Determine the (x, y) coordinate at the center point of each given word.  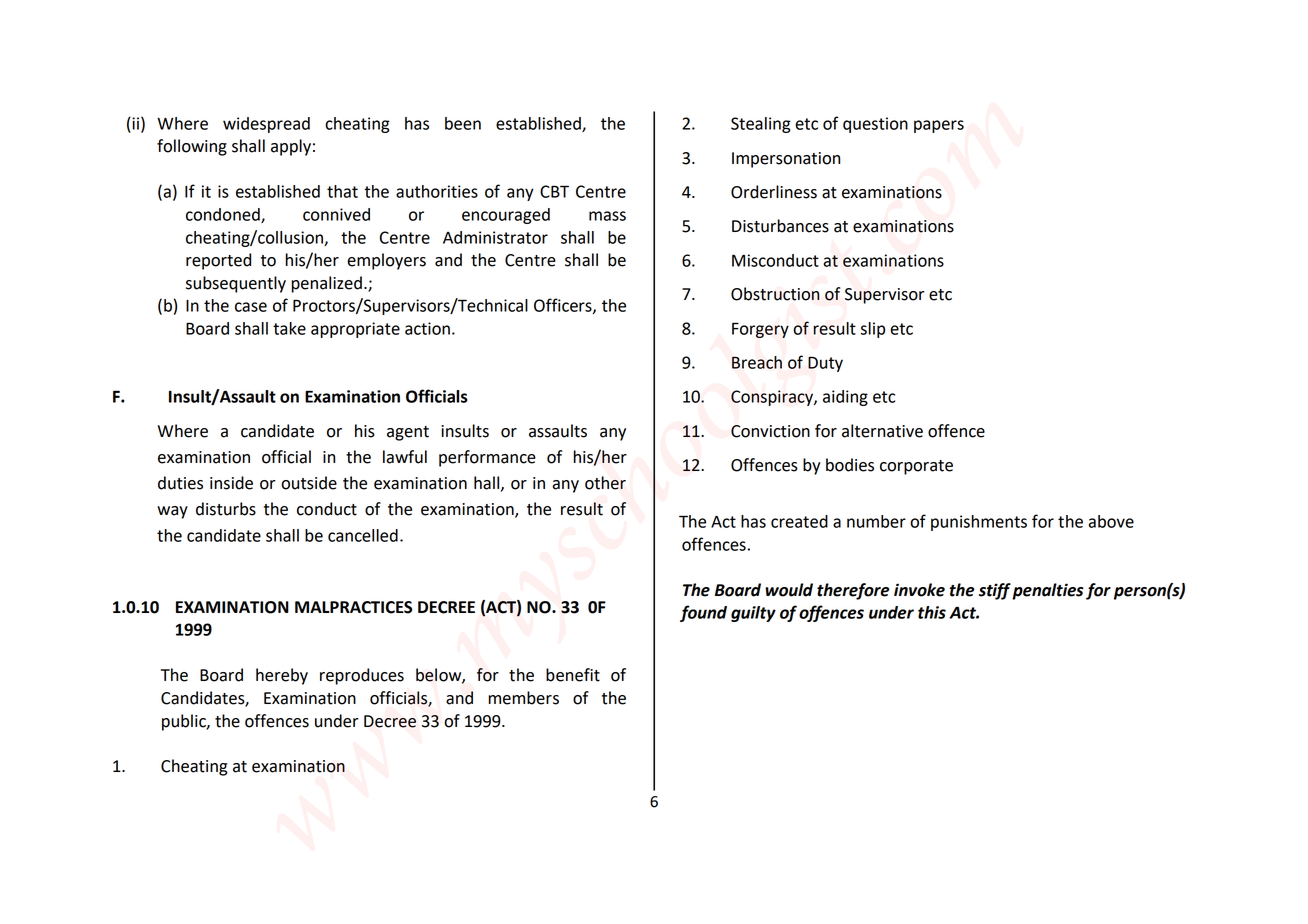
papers (939, 126)
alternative (882, 431)
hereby (282, 676)
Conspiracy (773, 398)
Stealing (761, 125)
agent (408, 433)
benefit (573, 675)
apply (291, 147)
